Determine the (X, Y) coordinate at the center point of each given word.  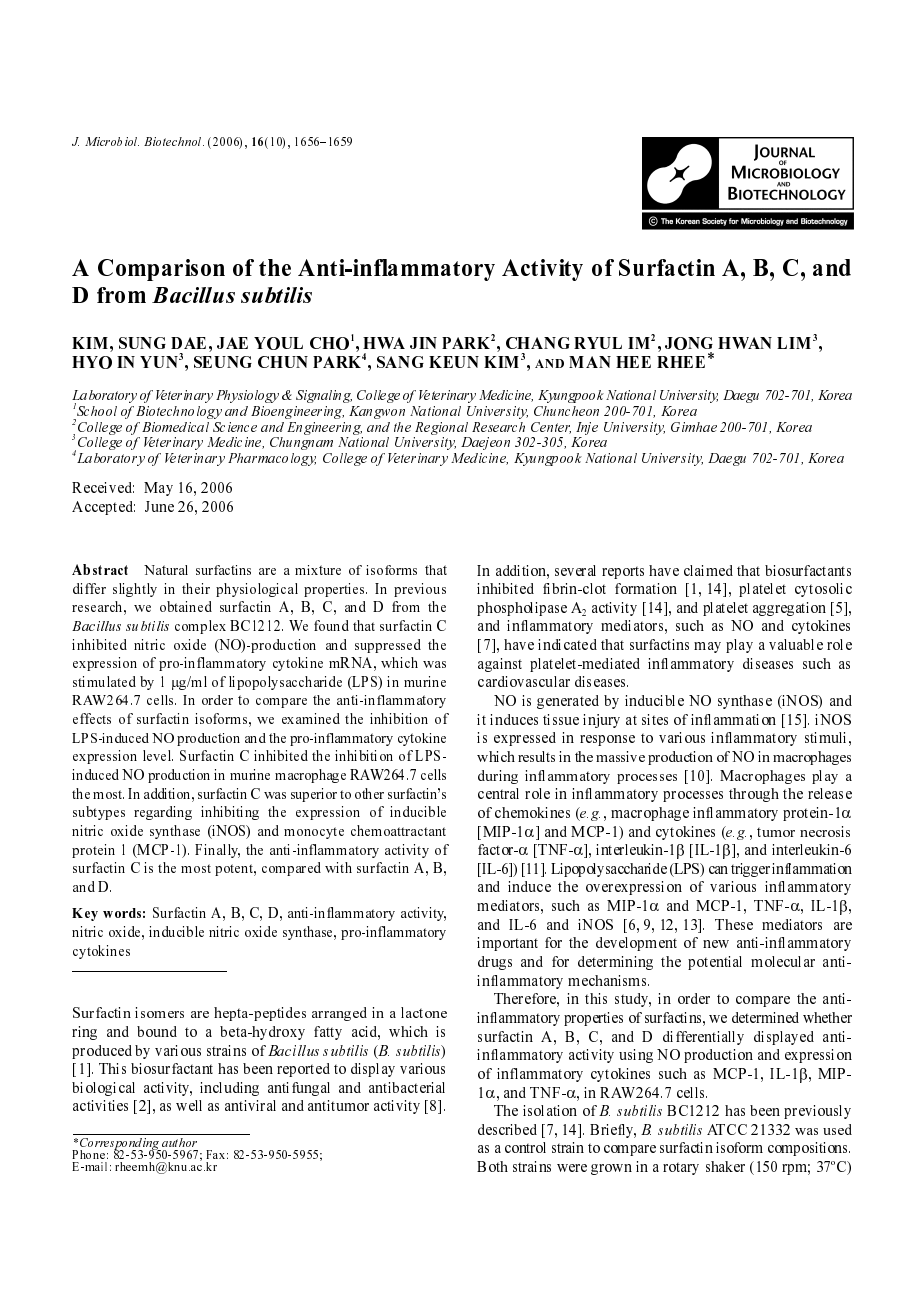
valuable (796, 644)
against (500, 665)
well (189, 1105)
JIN (423, 343)
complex (200, 627)
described (507, 1129)
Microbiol (112, 141)
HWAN (745, 343)
